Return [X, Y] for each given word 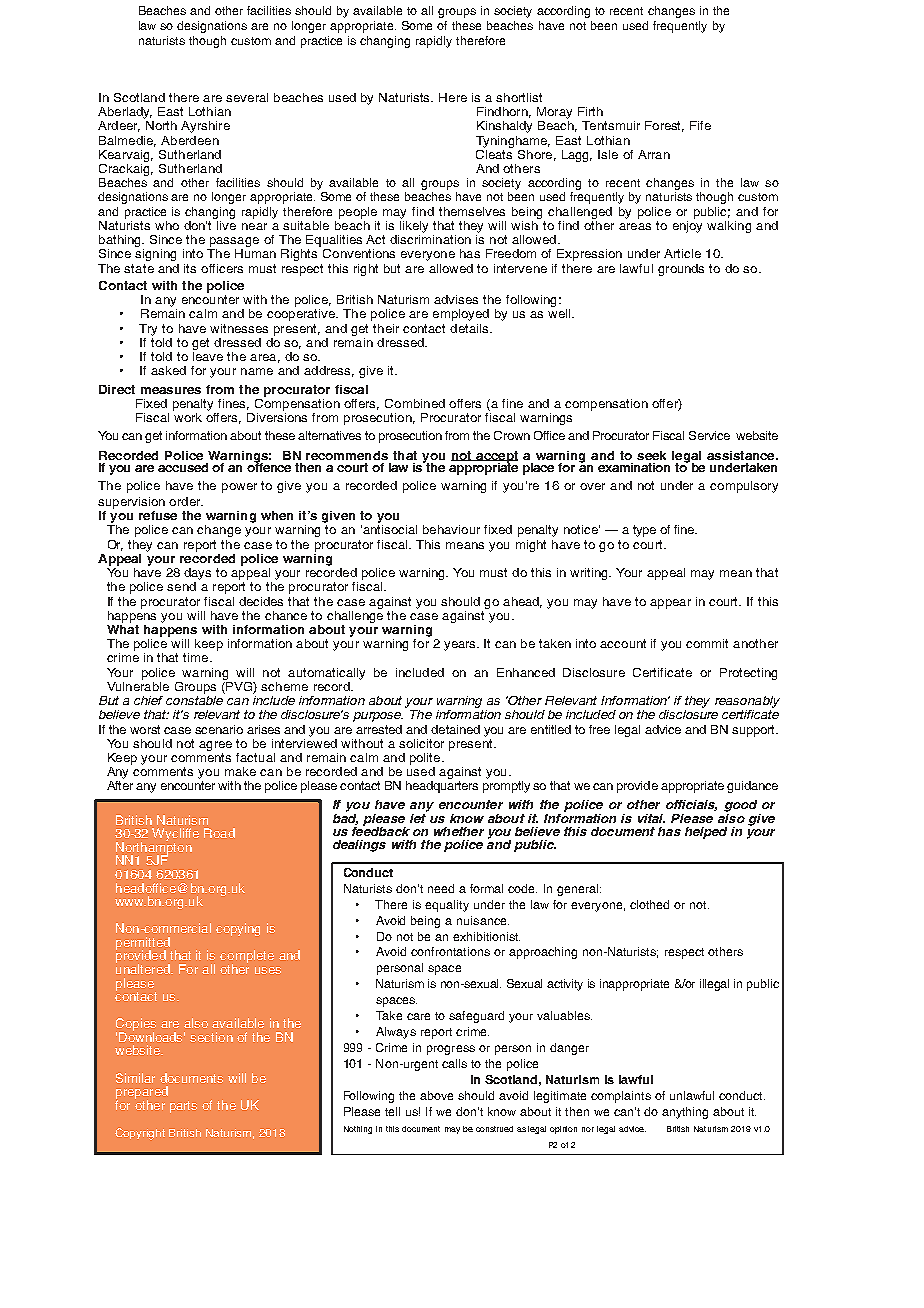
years [461, 646]
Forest [664, 126]
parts [183, 1107]
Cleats [494, 153]
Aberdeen [190, 140]
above [436, 1095]
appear [670, 604]
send [181, 586]
